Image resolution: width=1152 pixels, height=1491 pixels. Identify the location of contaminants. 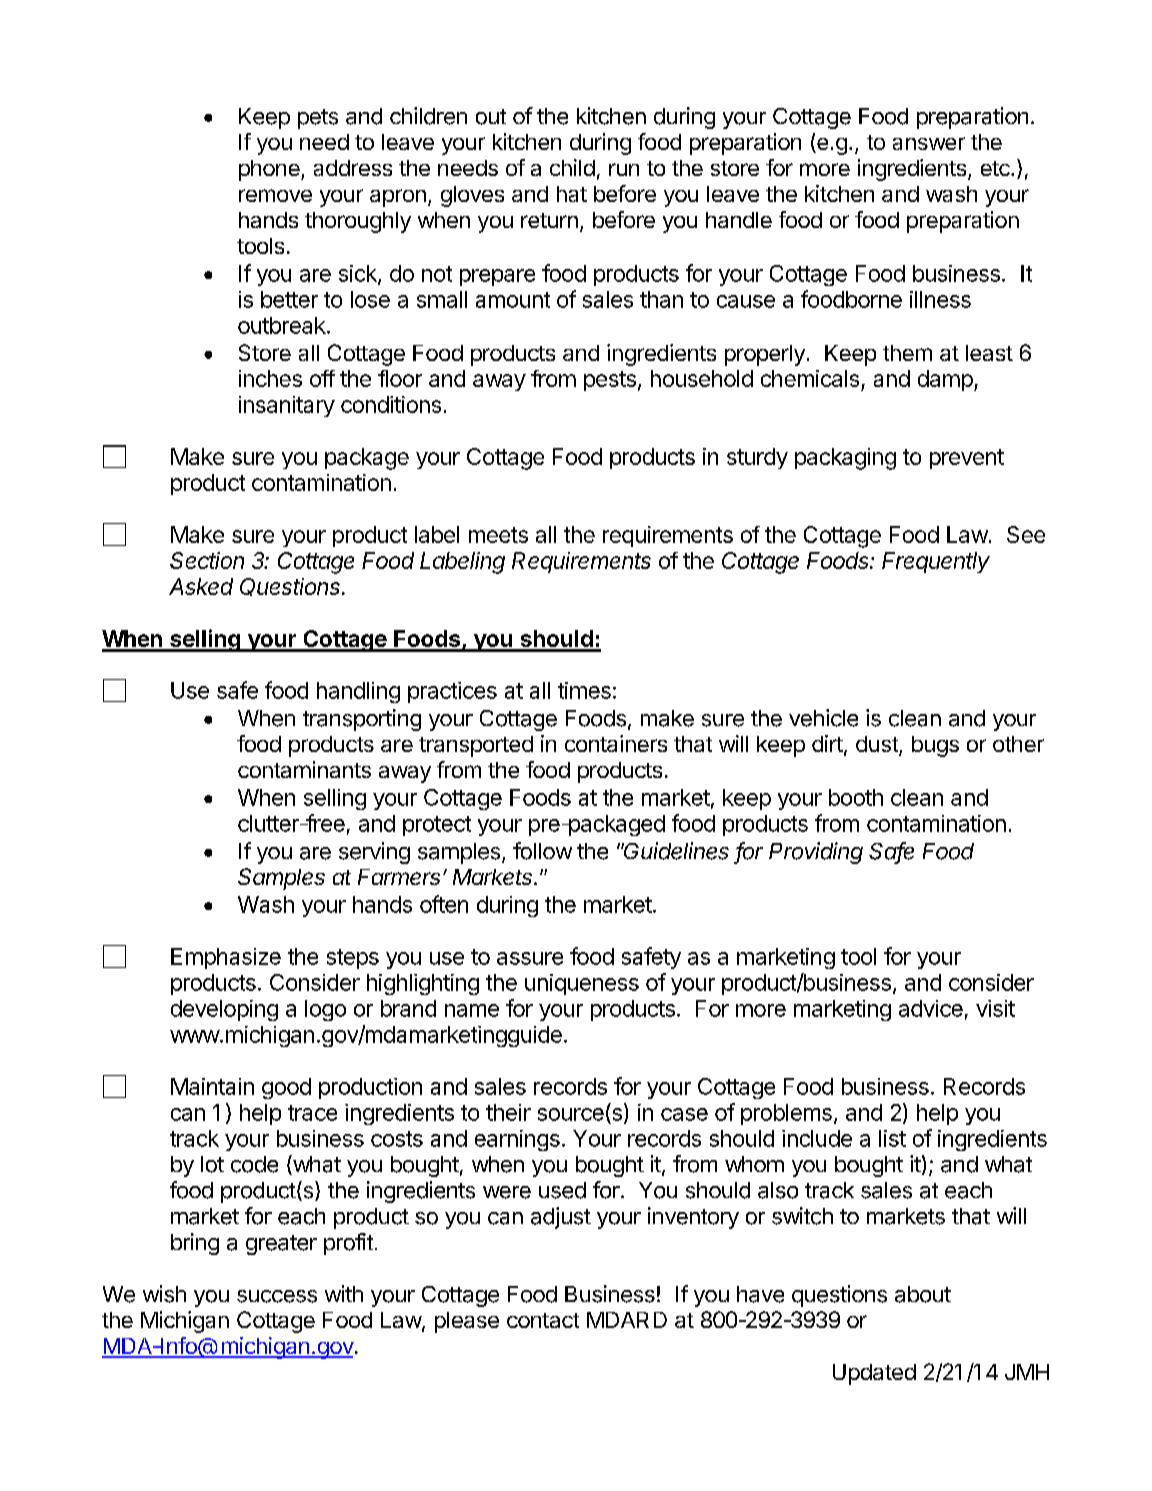
(304, 769).
